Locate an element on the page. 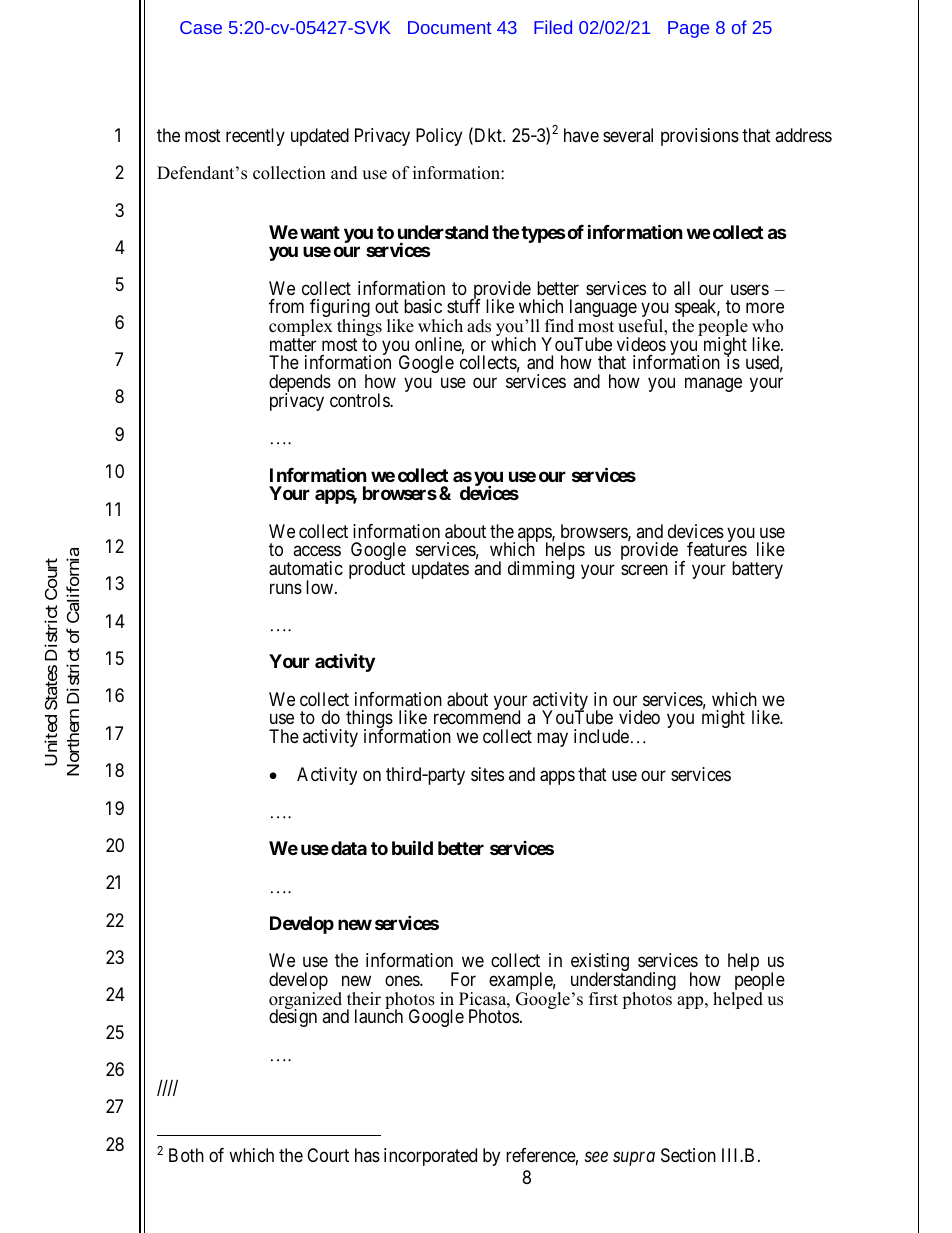 This page has height=1233, width=952. battery is located at coordinates (757, 570).
